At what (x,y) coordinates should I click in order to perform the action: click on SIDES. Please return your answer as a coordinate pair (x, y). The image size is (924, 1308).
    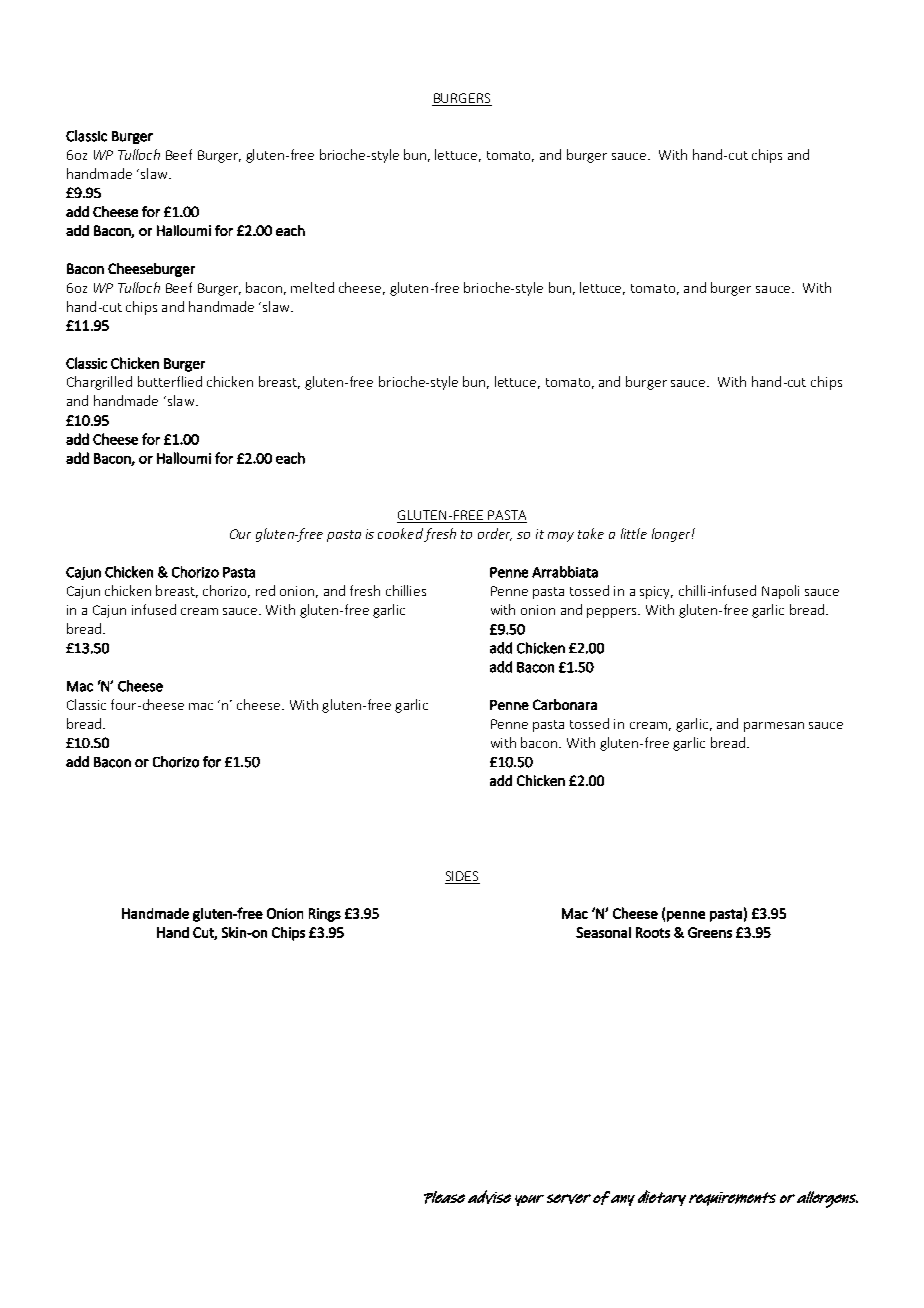
    Looking at the image, I should click on (462, 876).
